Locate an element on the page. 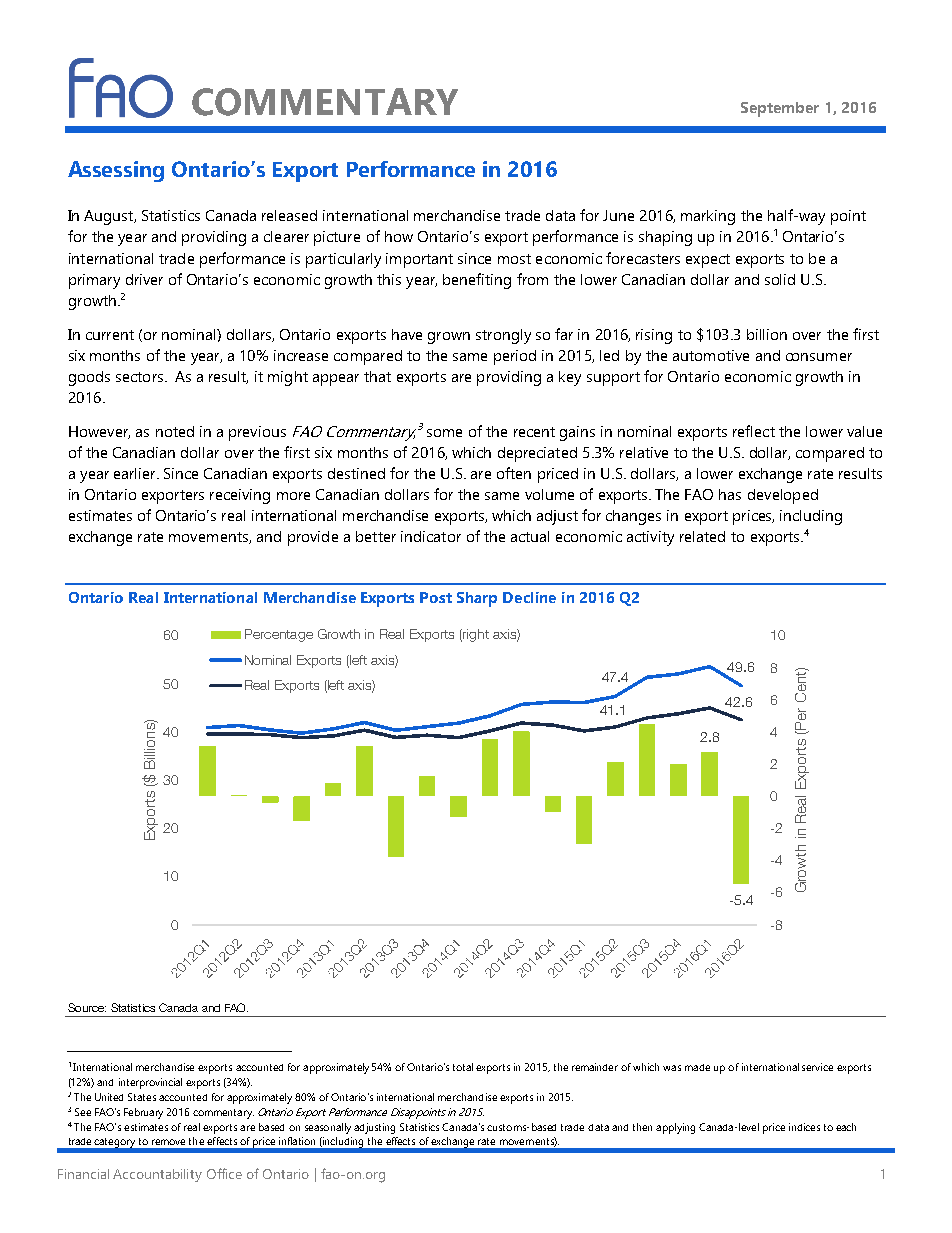  Accountability is located at coordinates (157, 1175).
